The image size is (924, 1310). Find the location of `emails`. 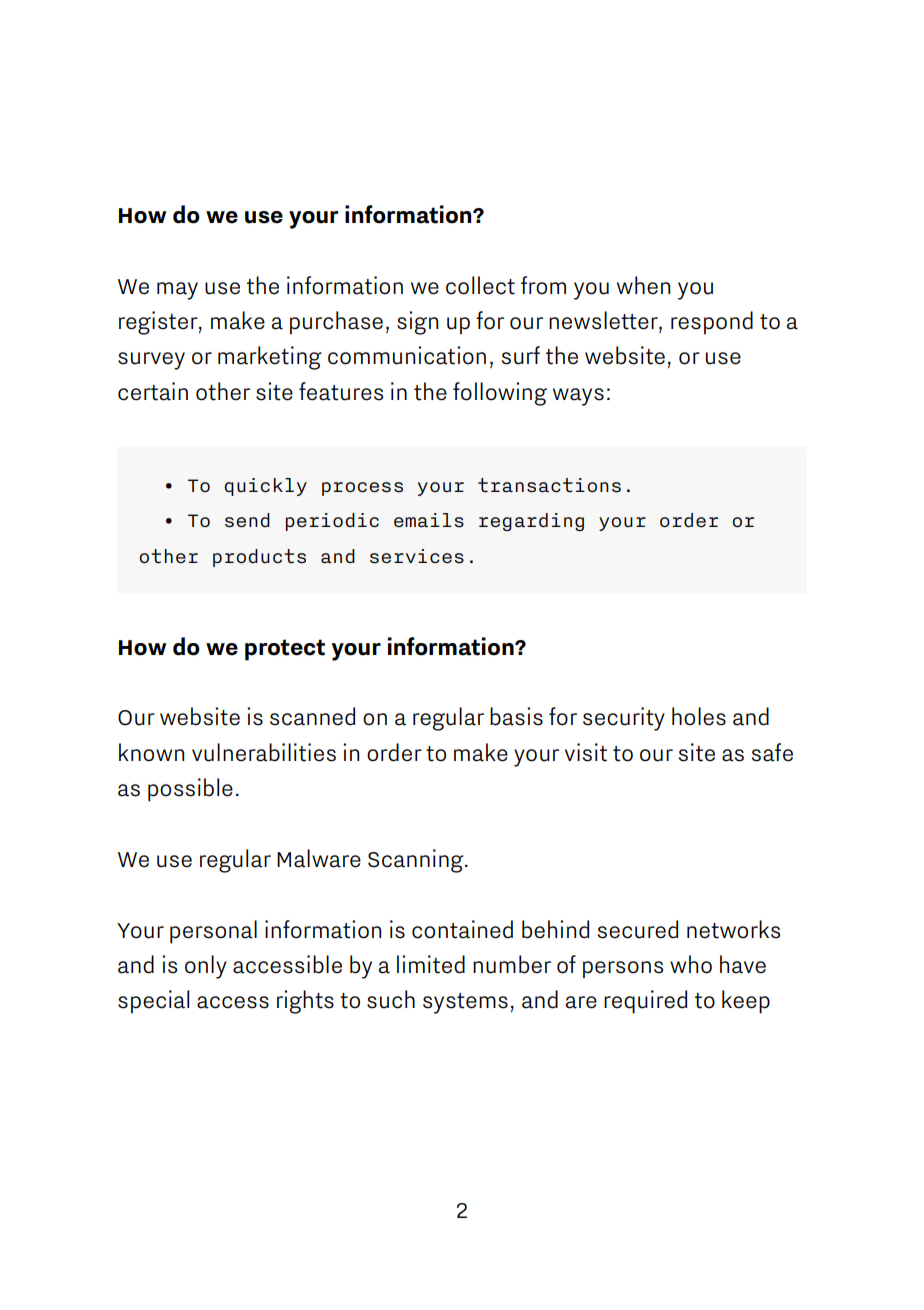

emails is located at coordinates (429, 520).
